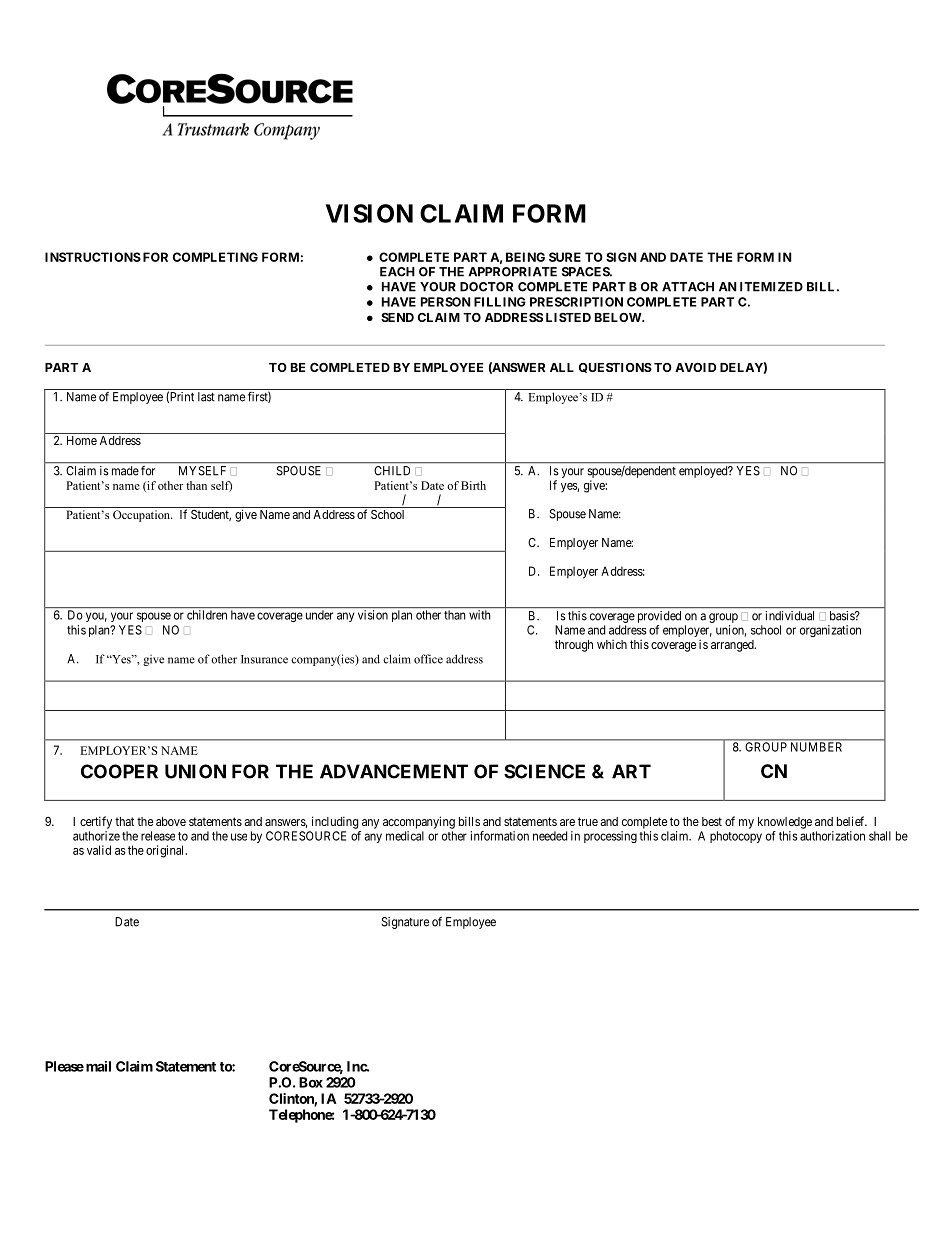  I want to click on Please, so click(64, 1066).
